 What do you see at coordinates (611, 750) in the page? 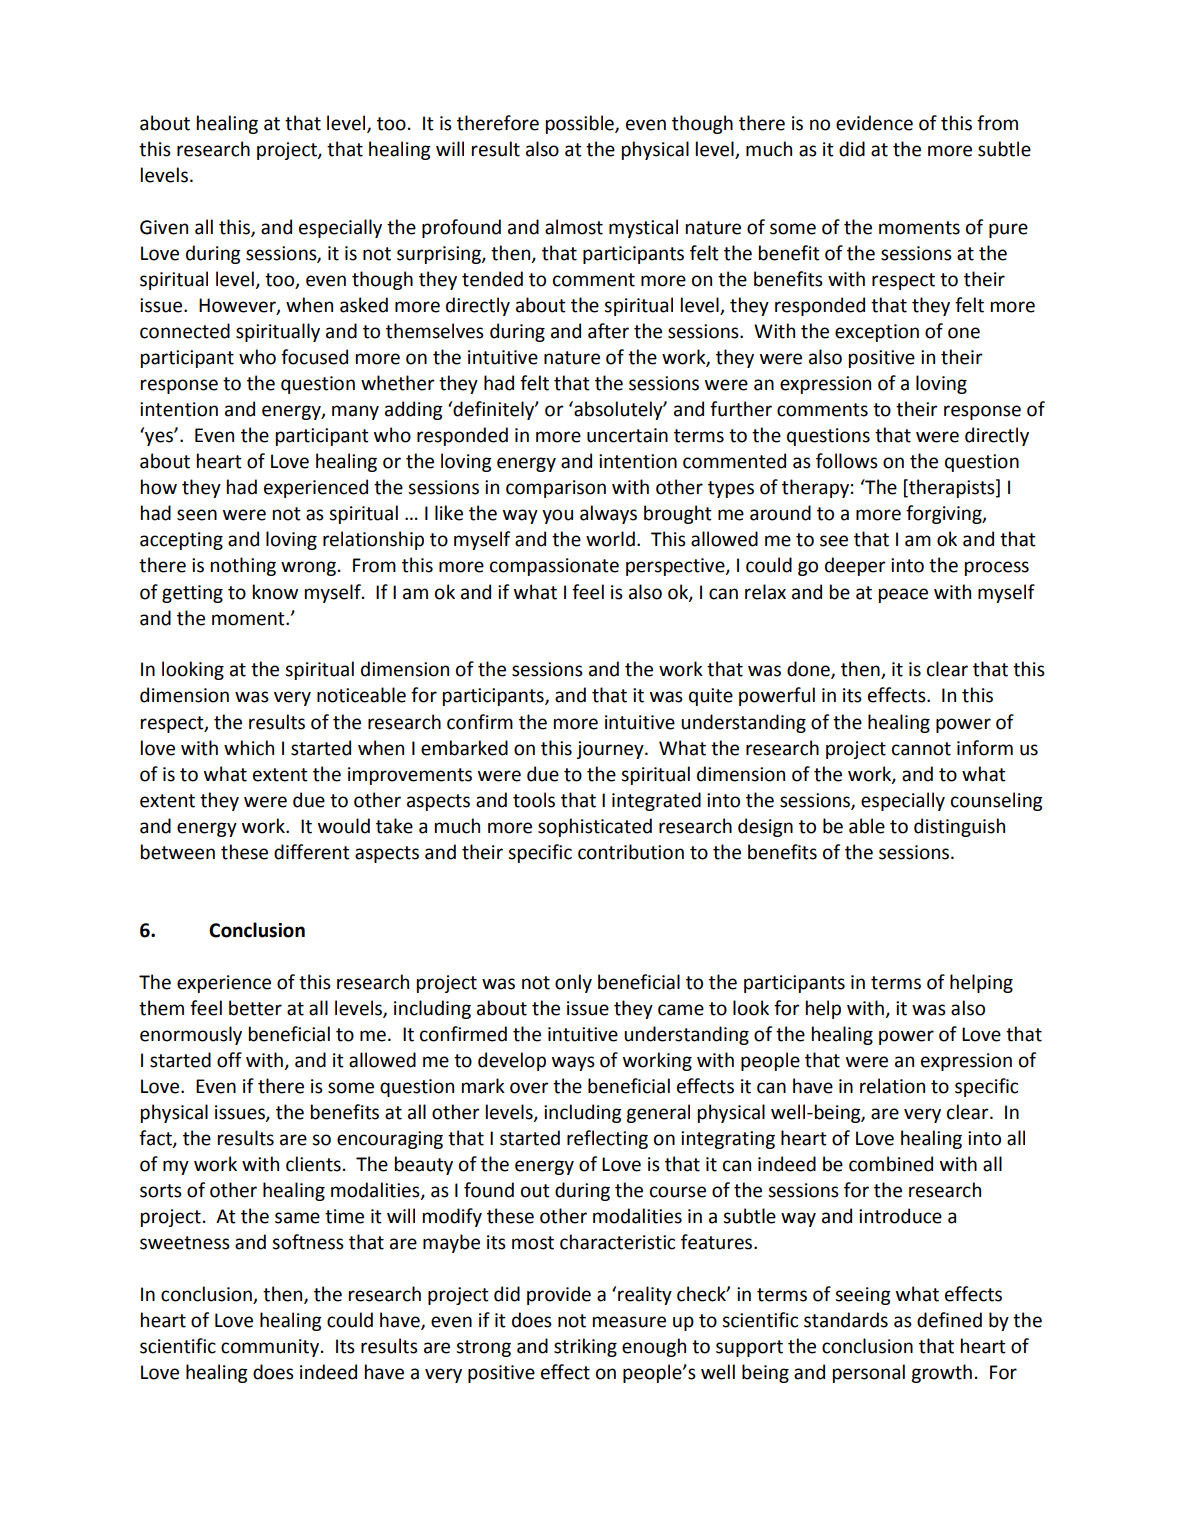
I see `journey` at bounding box center [611, 750].
